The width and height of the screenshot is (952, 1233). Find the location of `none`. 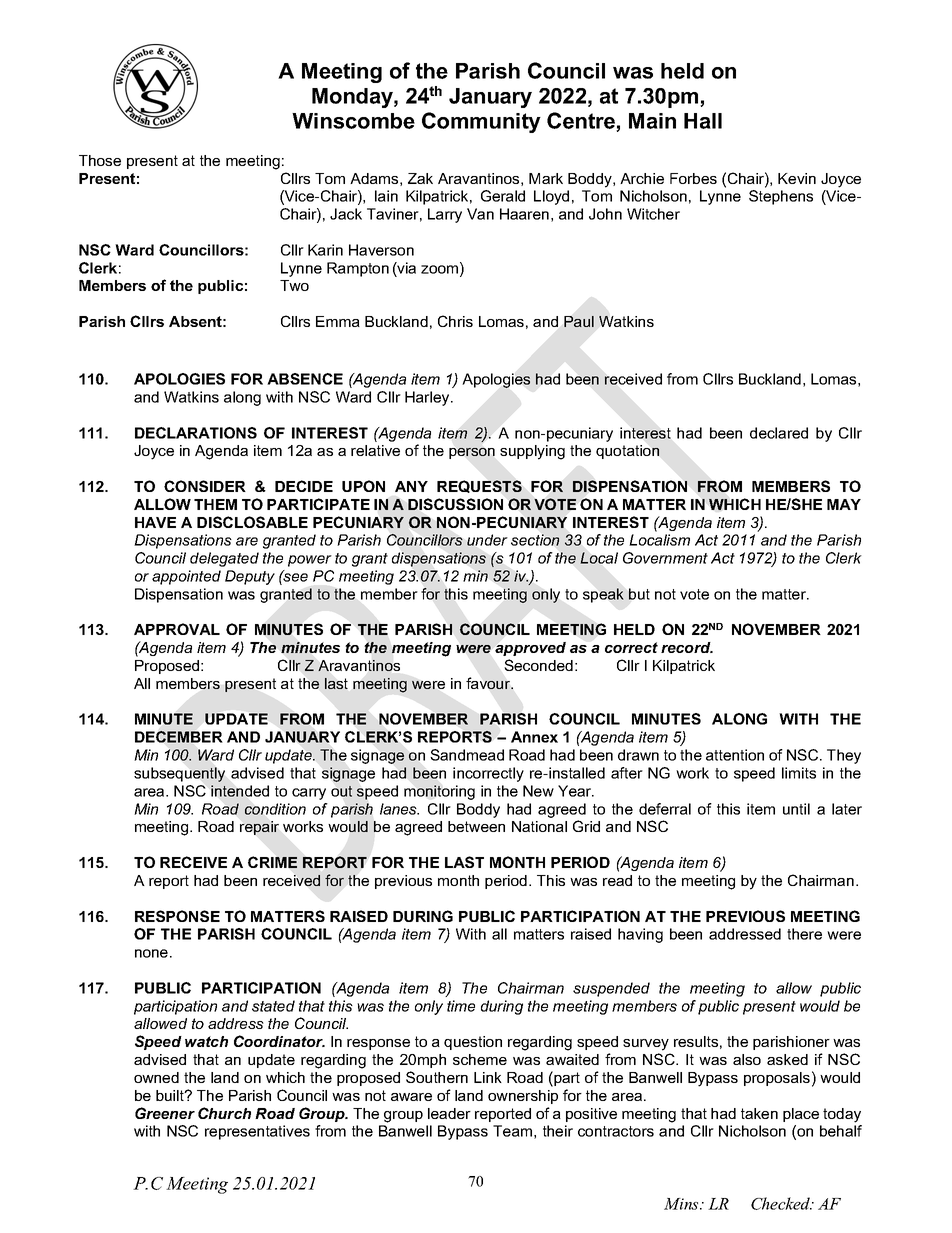

none is located at coordinates (151, 953).
